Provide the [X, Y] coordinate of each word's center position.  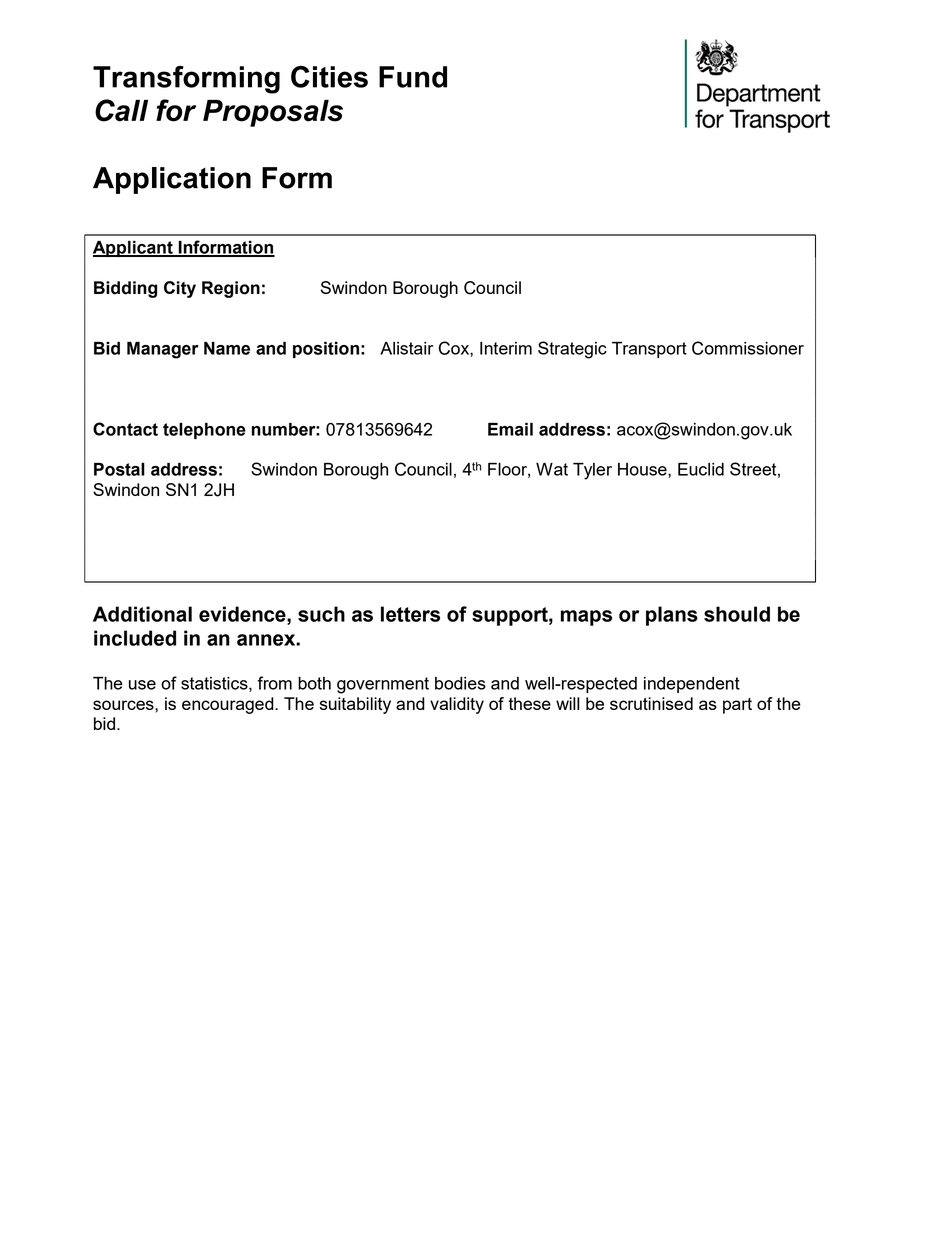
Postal [119, 469]
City [180, 289]
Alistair [406, 348]
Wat [552, 469]
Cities [329, 77]
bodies [460, 683]
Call [121, 110]
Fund [413, 77]
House [643, 470]
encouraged [229, 705]
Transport [649, 350]
